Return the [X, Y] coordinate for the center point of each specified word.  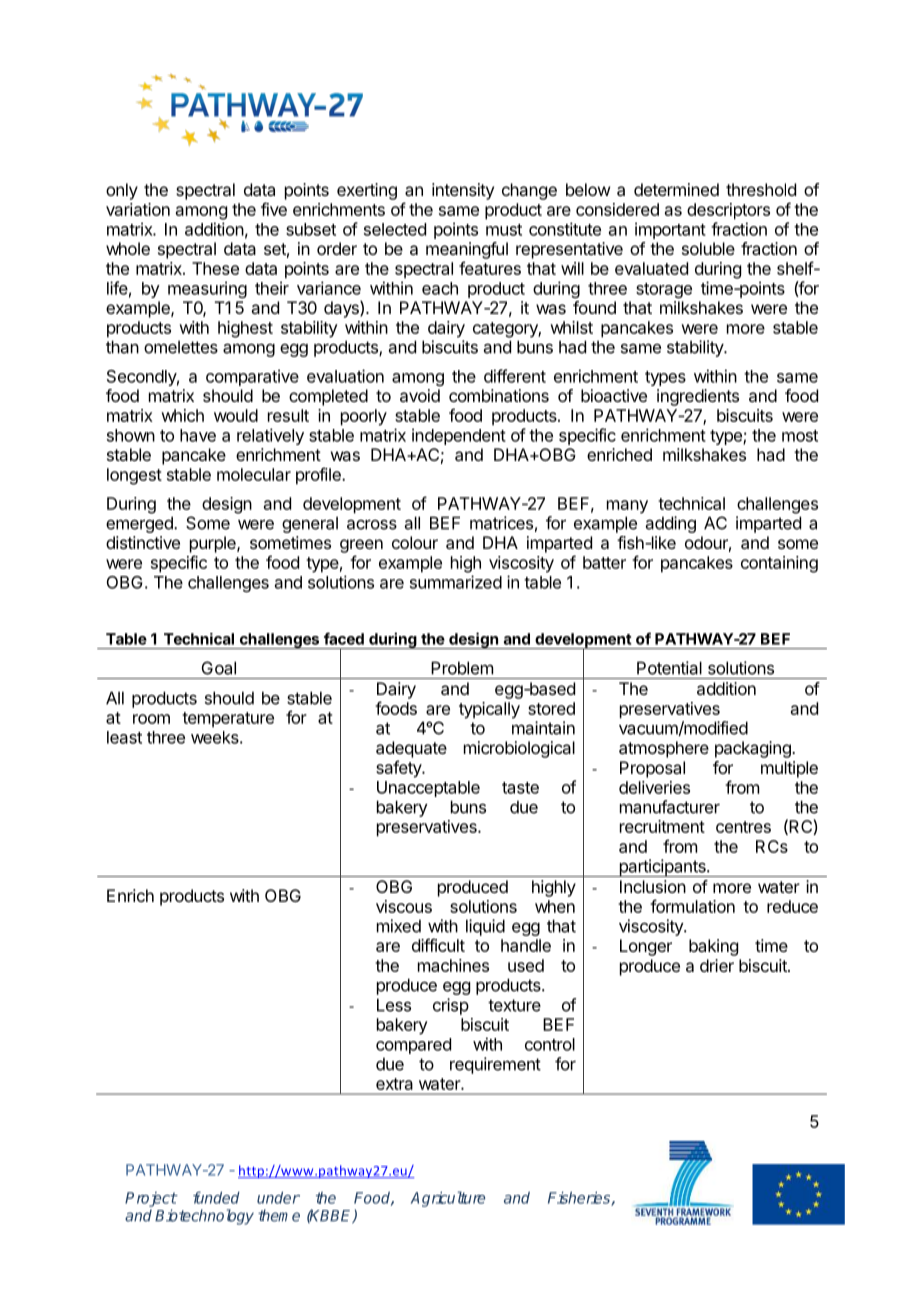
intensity [463, 191]
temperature [228, 720]
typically [489, 710]
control [550, 1044]
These [215, 268]
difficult [438, 945]
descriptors [728, 211]
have [198, 435]
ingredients [698, 397]
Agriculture [448, 1199]
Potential [669, 668]
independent [459, 436]
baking [713, 947]
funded [216, 1197]
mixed [399, 926]
